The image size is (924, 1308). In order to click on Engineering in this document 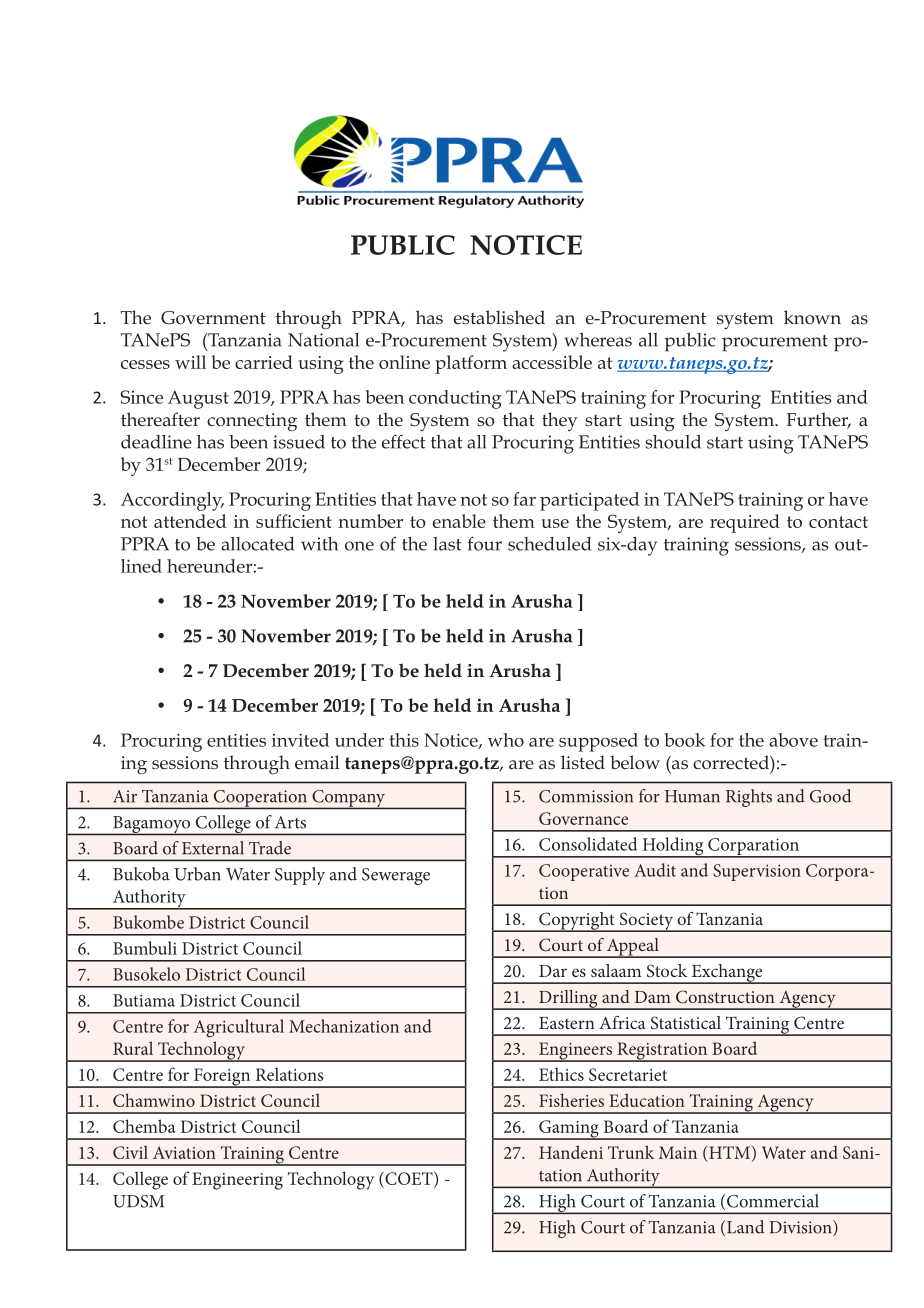, I will do `click(237, 1181)`.
